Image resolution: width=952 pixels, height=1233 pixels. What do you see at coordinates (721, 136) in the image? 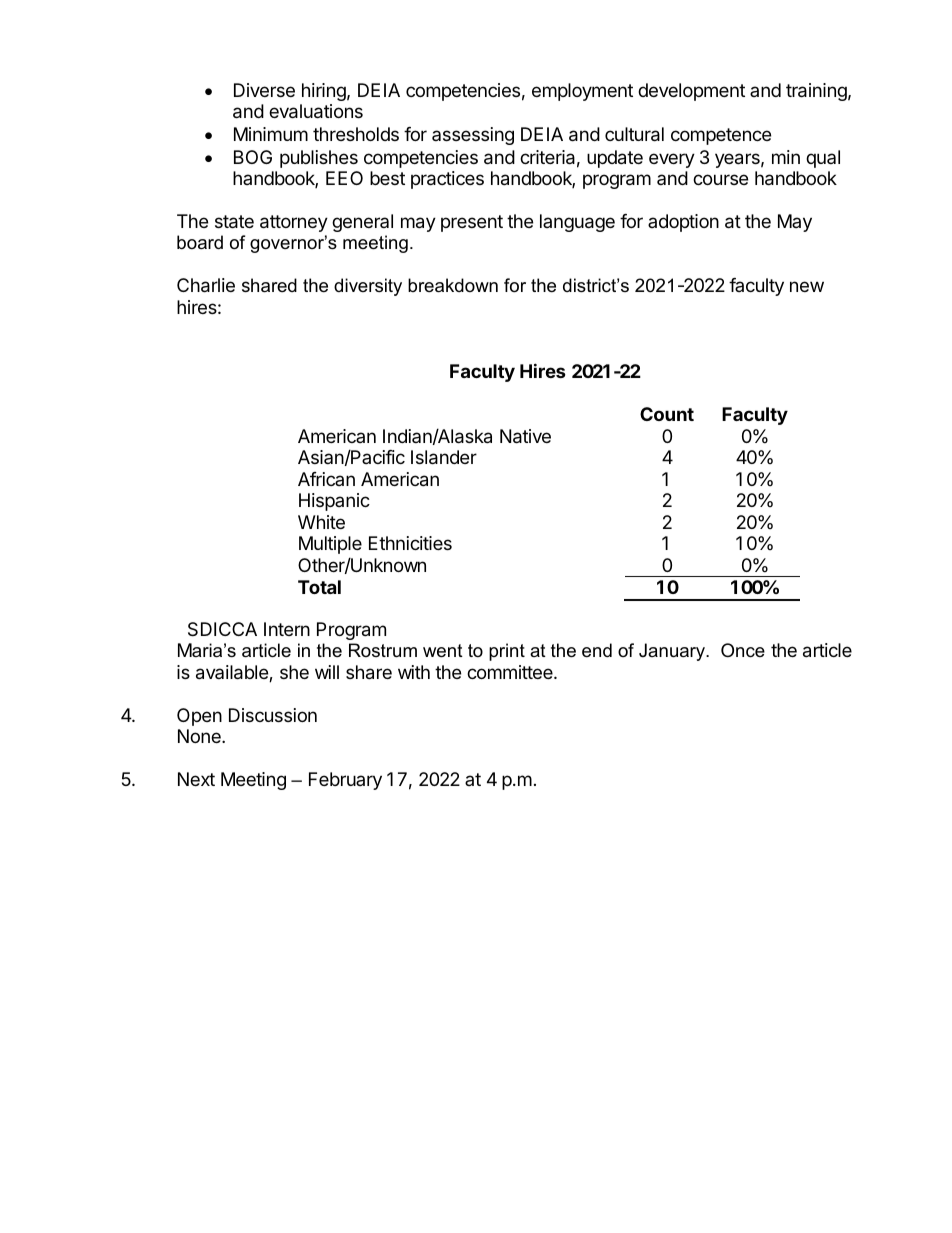
I see `competence` at bounding box center [721, 136].
